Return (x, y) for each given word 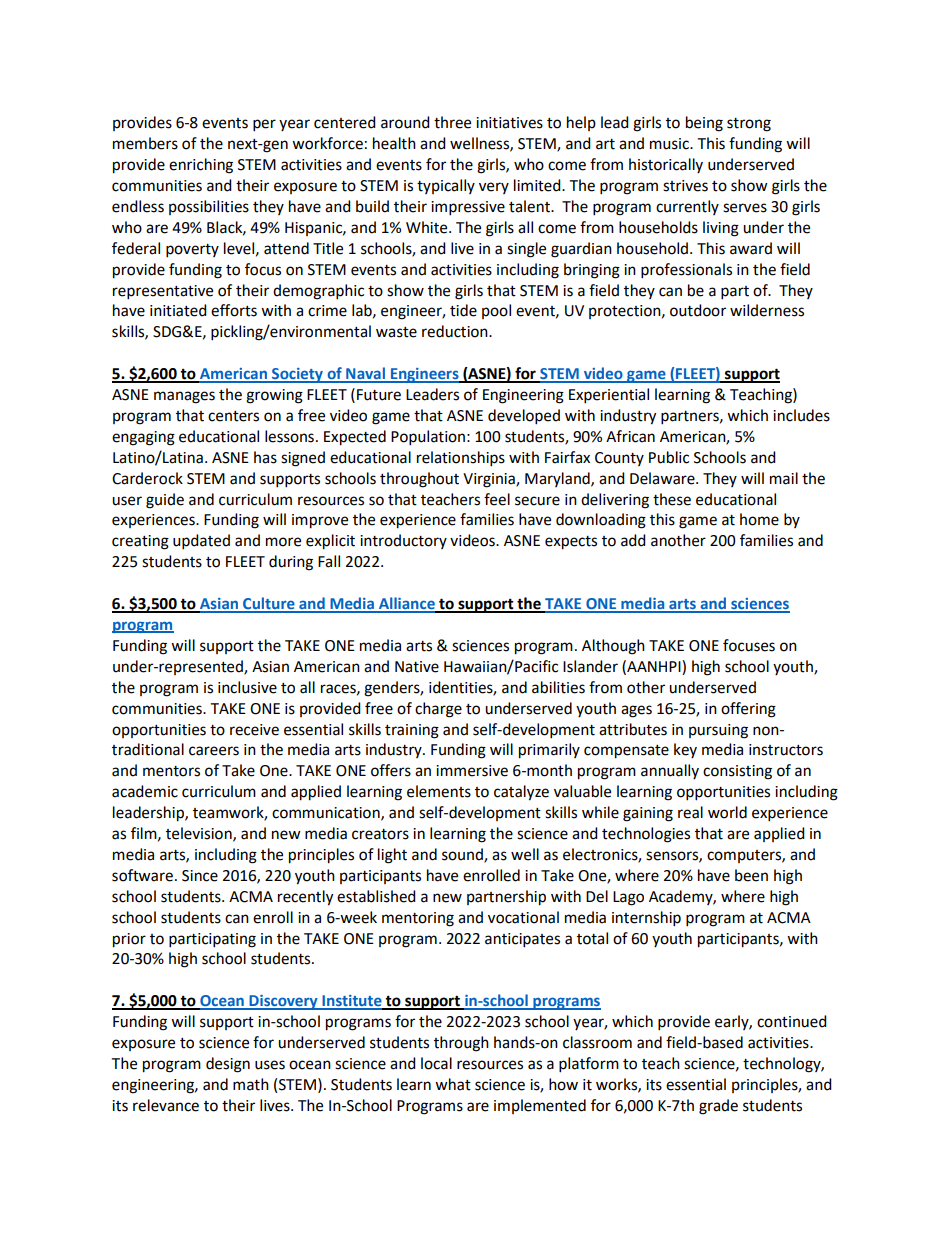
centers (233, 416)
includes (801, 415)
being (704, 124)
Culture (269, 604)
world (727, 812)
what (453, 1084)
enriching (201, 166)
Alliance (406, 604)
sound (463, 855)
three (452, 122)
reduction (456, 331)
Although (613, 647)
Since (200, 876)
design (228, 1065)
